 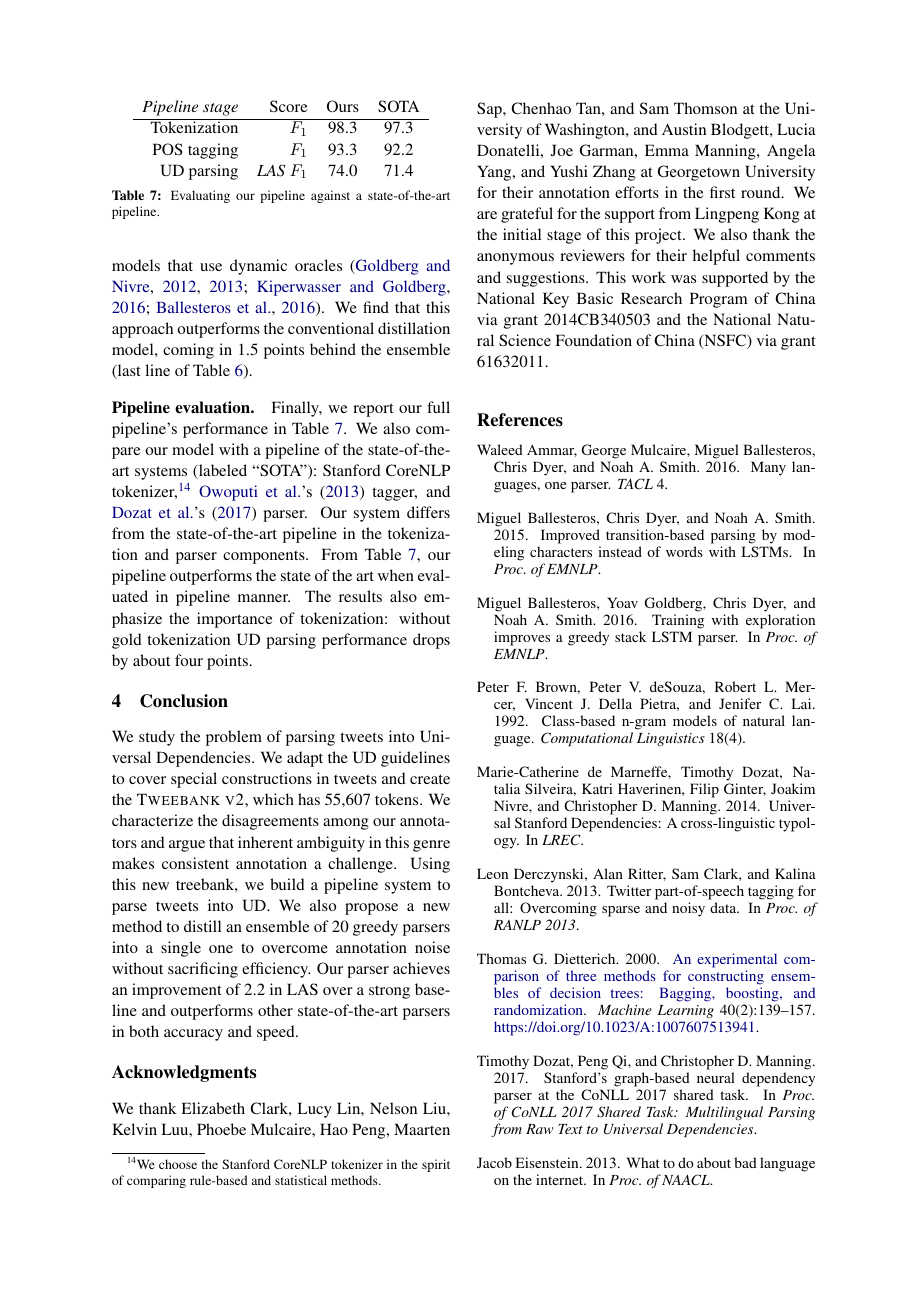 What do you see at coordinates (724, 907) in the screenshot?
I see `data` at bounding box center [724, 907].
